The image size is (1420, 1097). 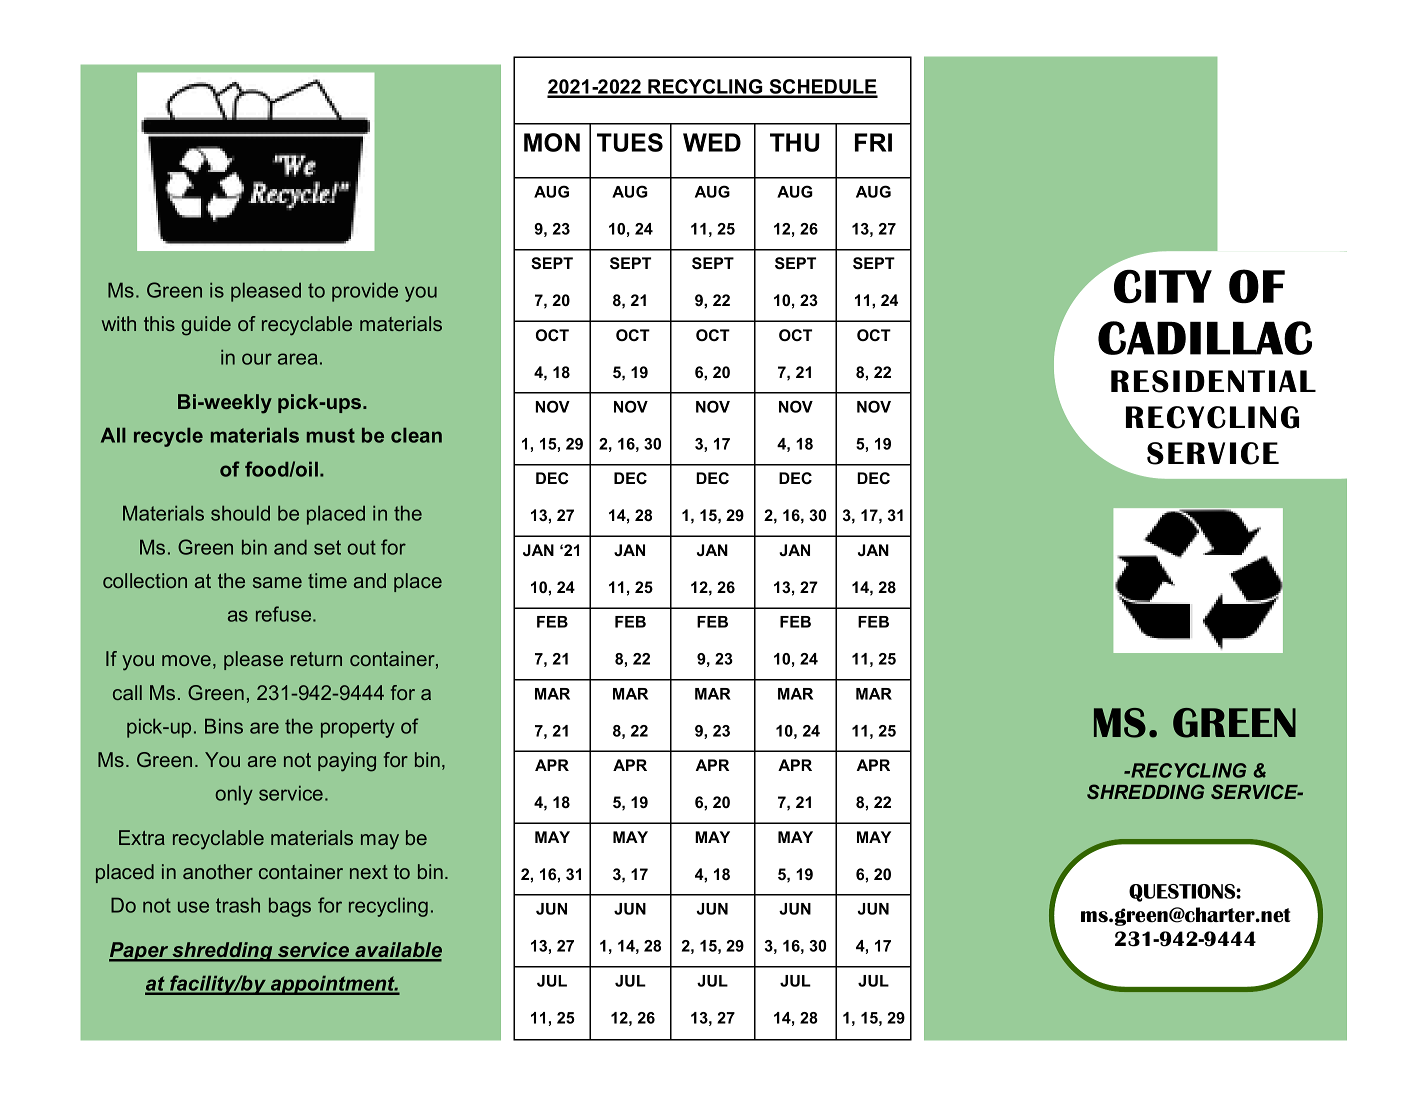 What do you see at coordinates (331, 435) in the screenshot?
I see `must` at bounding box center [331, 435].
